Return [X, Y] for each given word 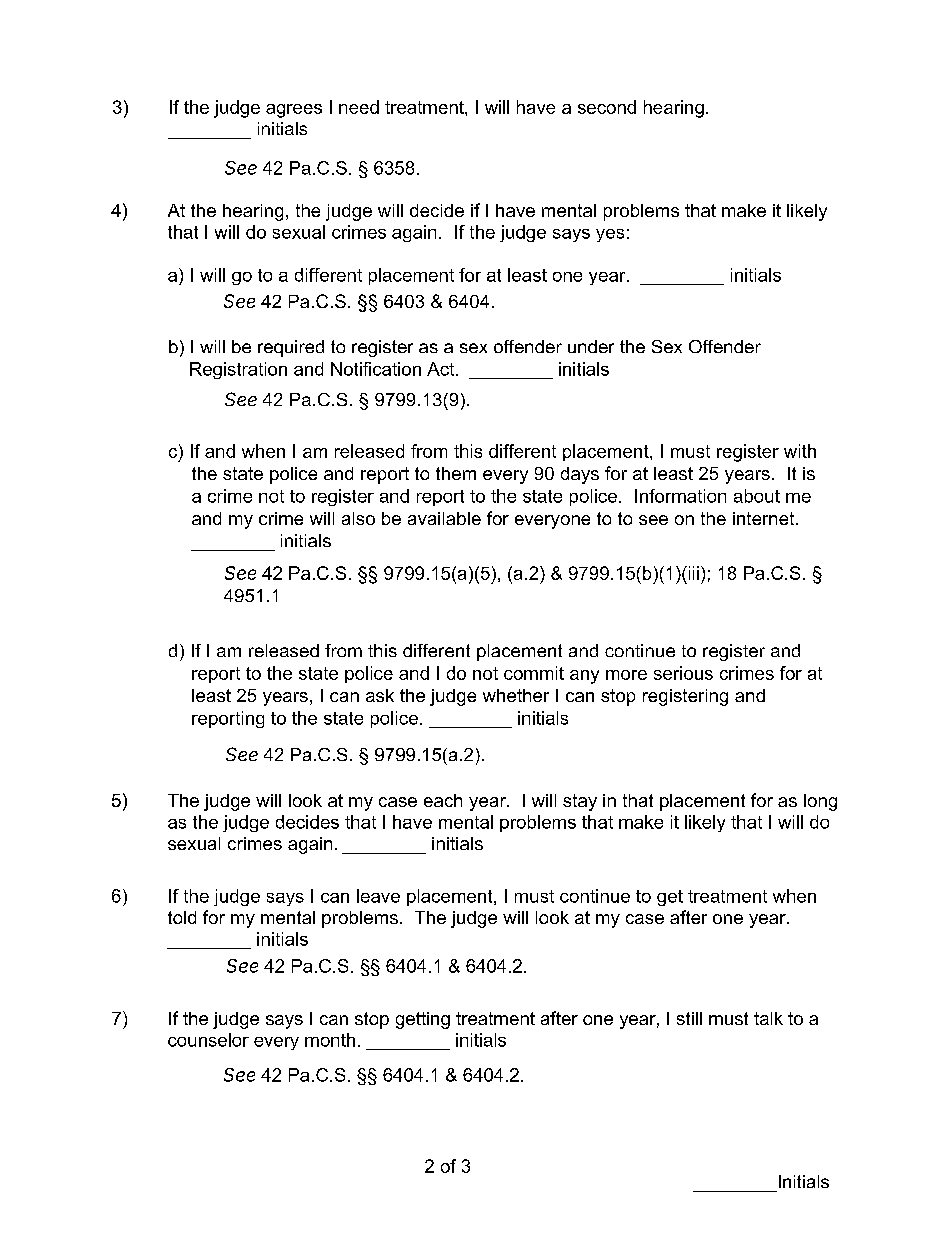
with [800, 451]
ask [380, 695]
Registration [238, 370]
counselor [208, 1040]
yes [610, 235]
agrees [294, 111]
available [444, 518]
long [820, 802]
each [443, 800]
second [607, 107]
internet [765, 518]
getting [423, 1020]
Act [442, 369]
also [358, 518]
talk [768, 1018]
